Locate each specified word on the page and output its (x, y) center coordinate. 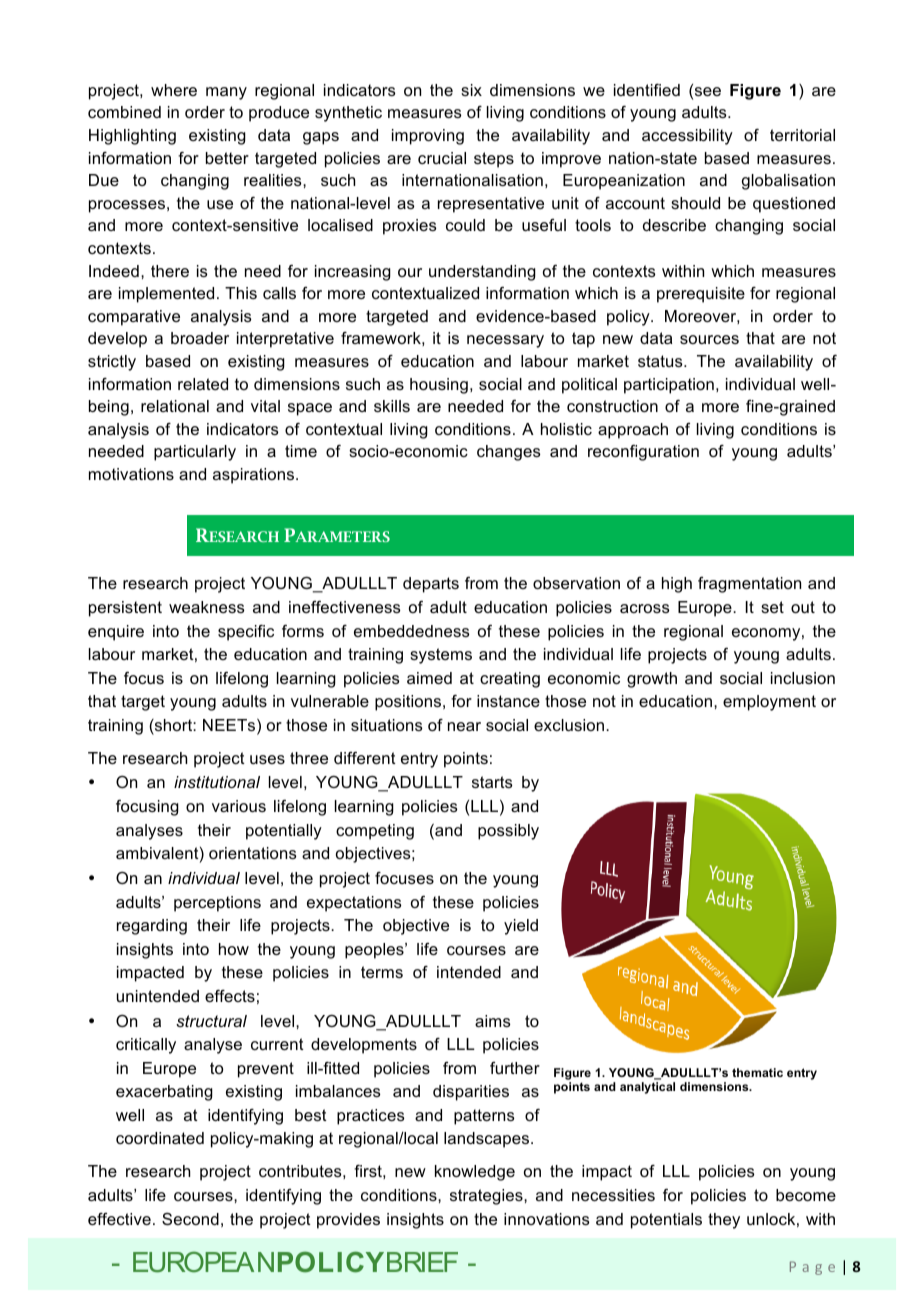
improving (428, 137)
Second (190, 1219)
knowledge (475, 1173)
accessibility (687, 137)
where (174, 90)
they (724, 1221)
